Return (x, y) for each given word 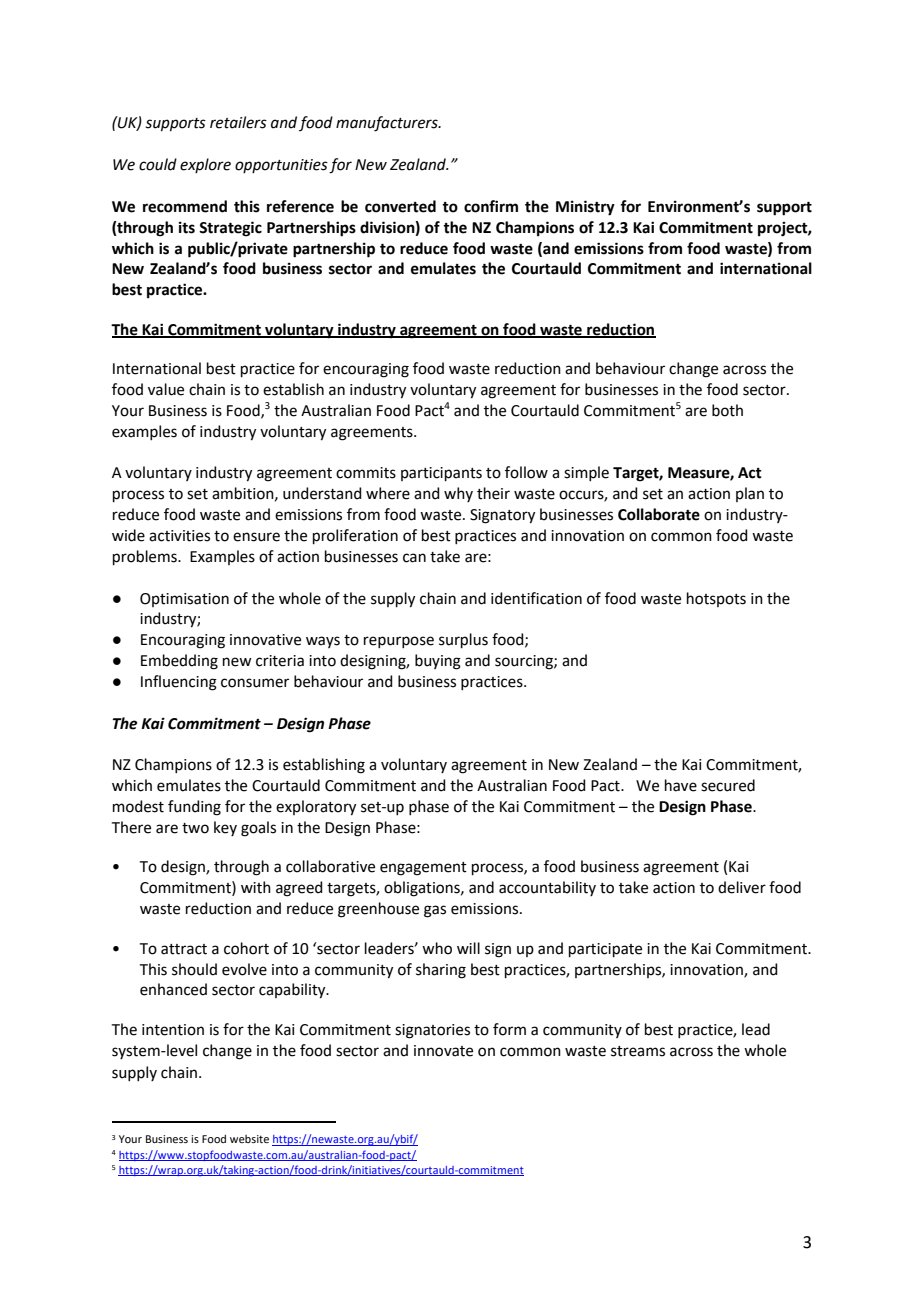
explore (205, 165)
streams (638, 1051)
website (249, 1139)
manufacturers (388, 124)
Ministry (585, 208)
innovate (443, 1051)
